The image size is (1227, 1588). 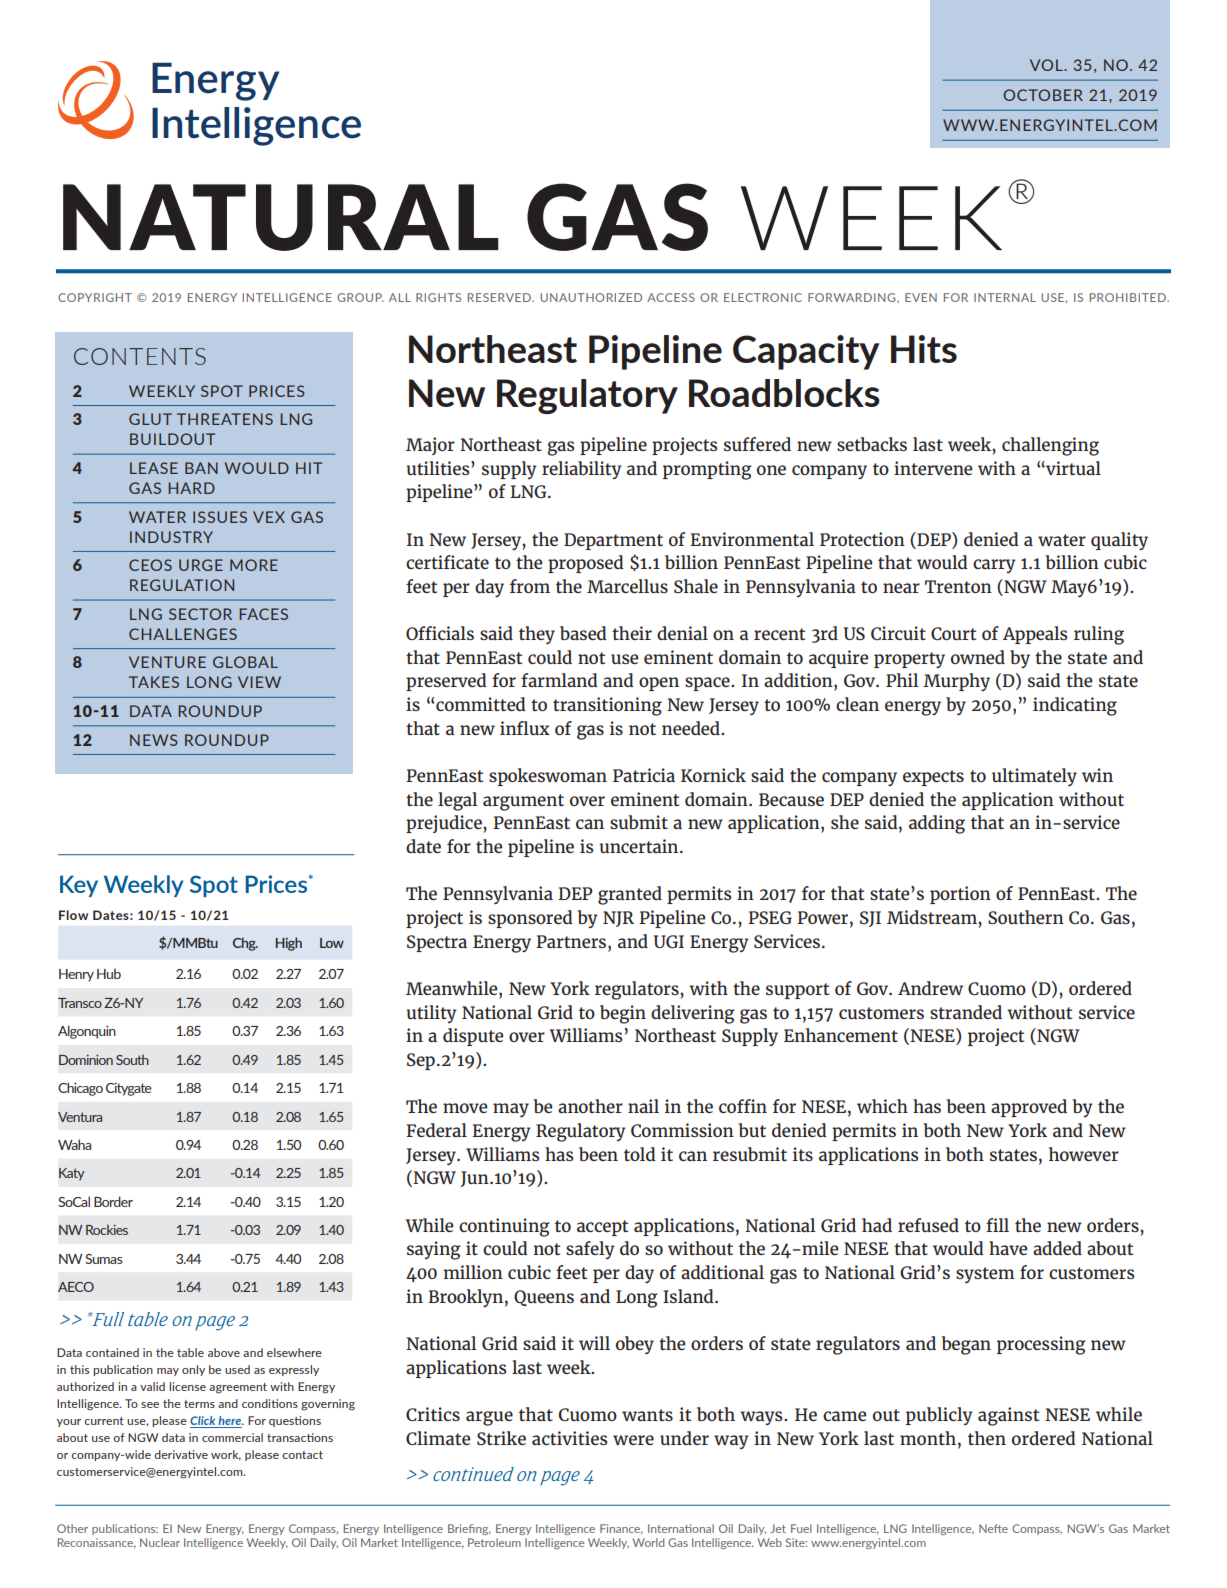 I want to click on work, so click(x=226, y=1455).
